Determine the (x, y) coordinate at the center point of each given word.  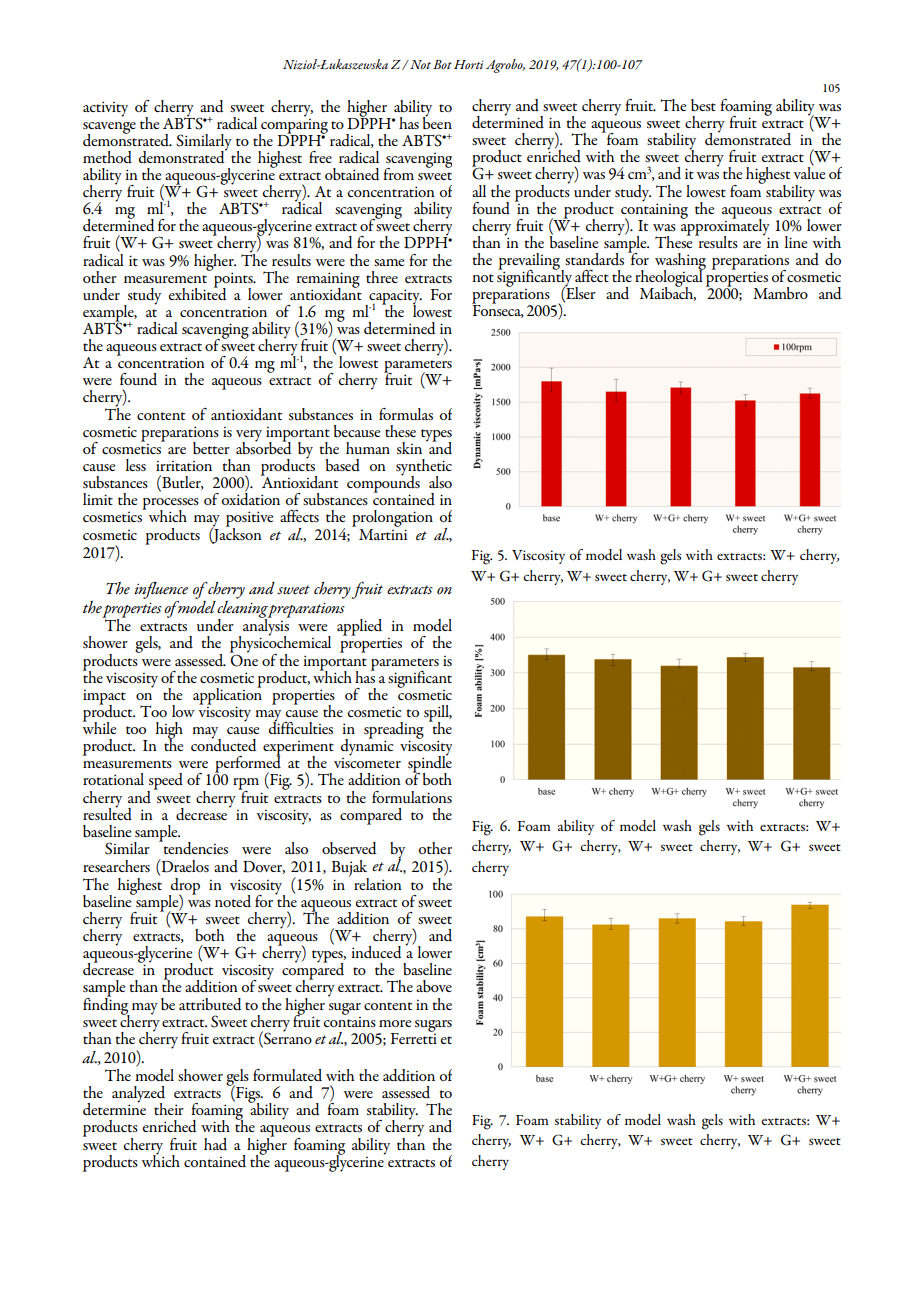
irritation (184, 466)
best (703, 105)
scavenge (109, 129)
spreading (394, 731)
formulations (412, 797)
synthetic (424, 468)
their (169, 1109)
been (437, 122)
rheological (670, 278)
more (395, 1023)
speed (165, 782)
